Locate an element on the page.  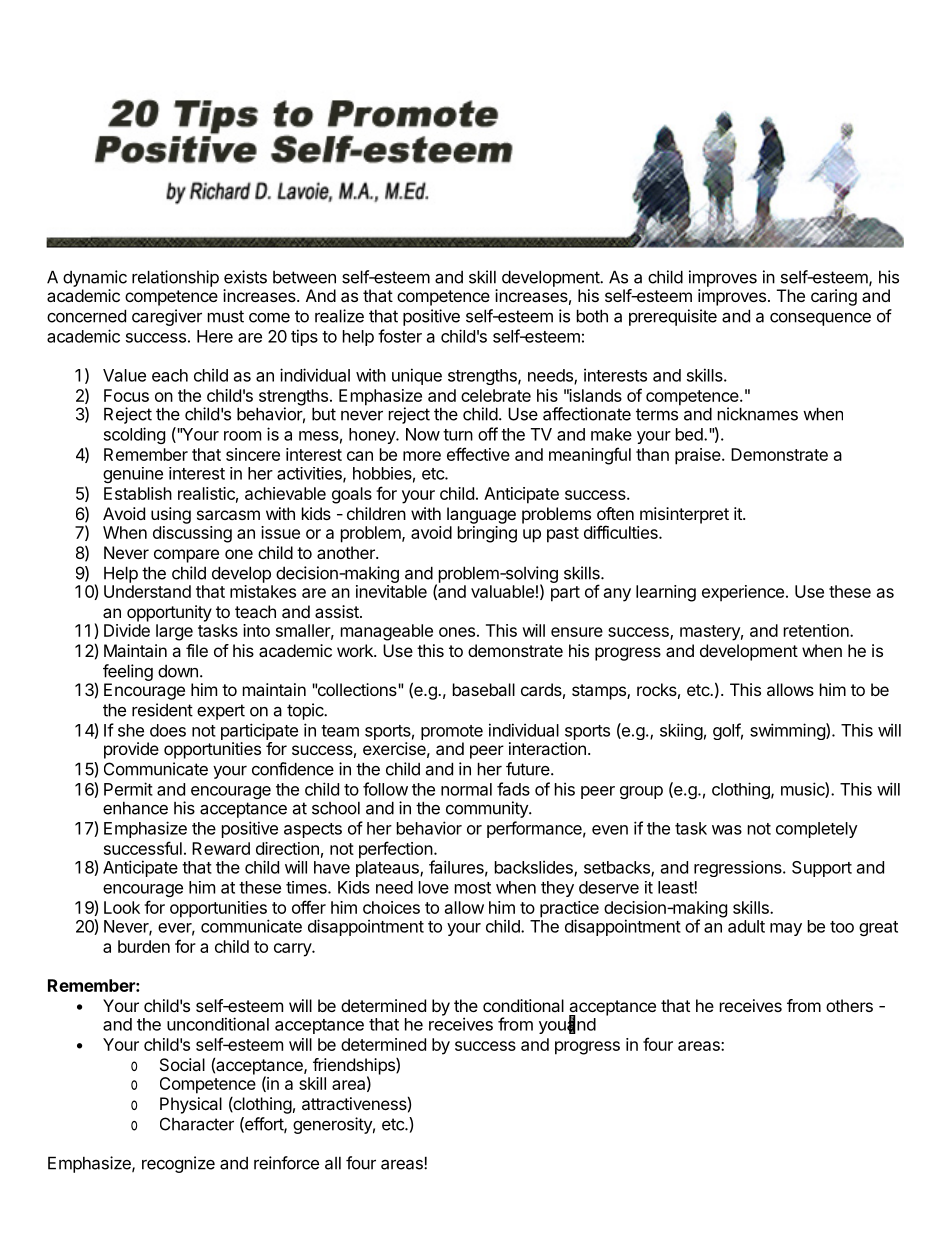
valuable is located at coordinates (502, 591).
